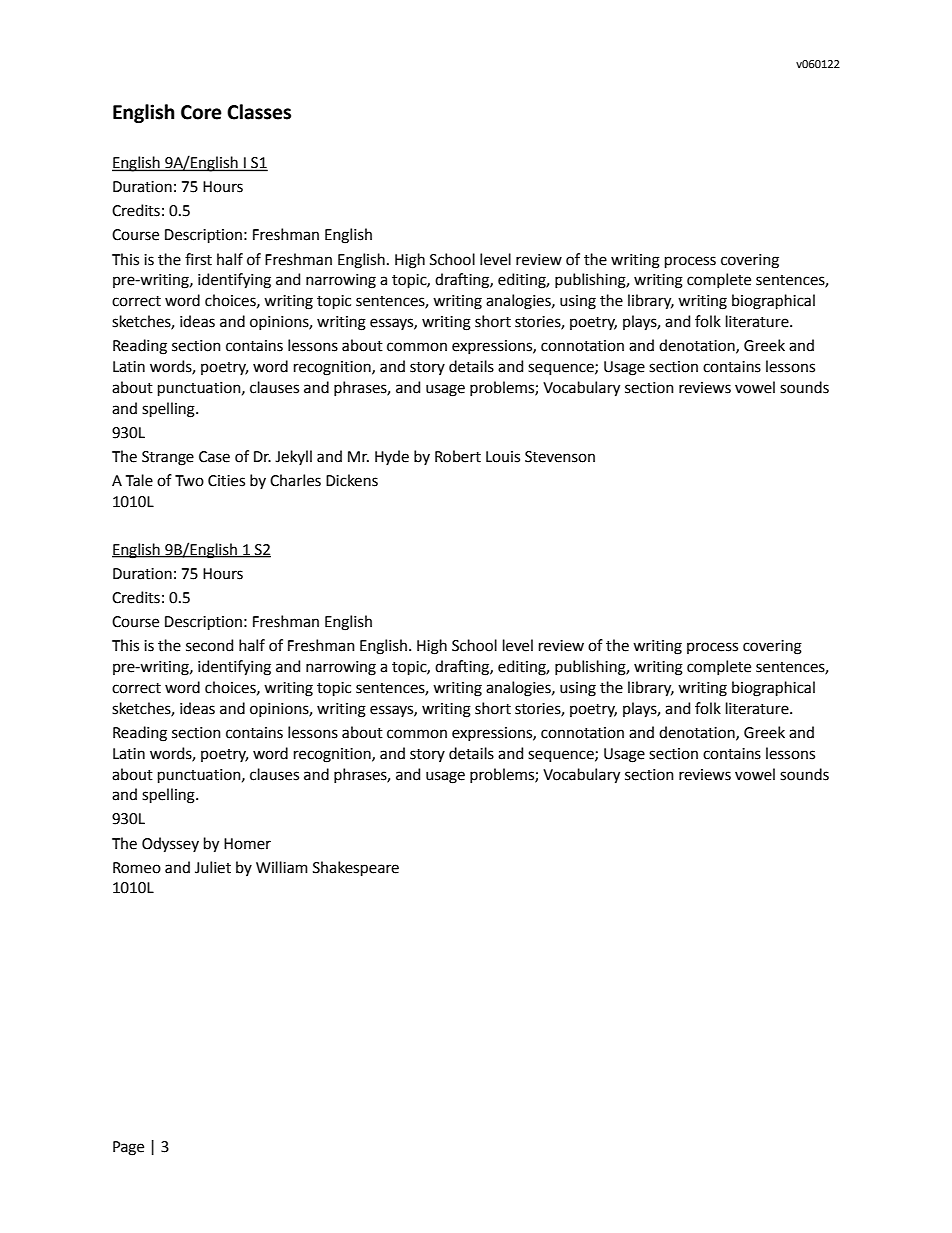 Image resolution: width=952 pixels, height=1233 pixels. What do you see at coordinates (170, 845) in the screenshot?
I see `Odyssey` at bounding box center [170, 845].
